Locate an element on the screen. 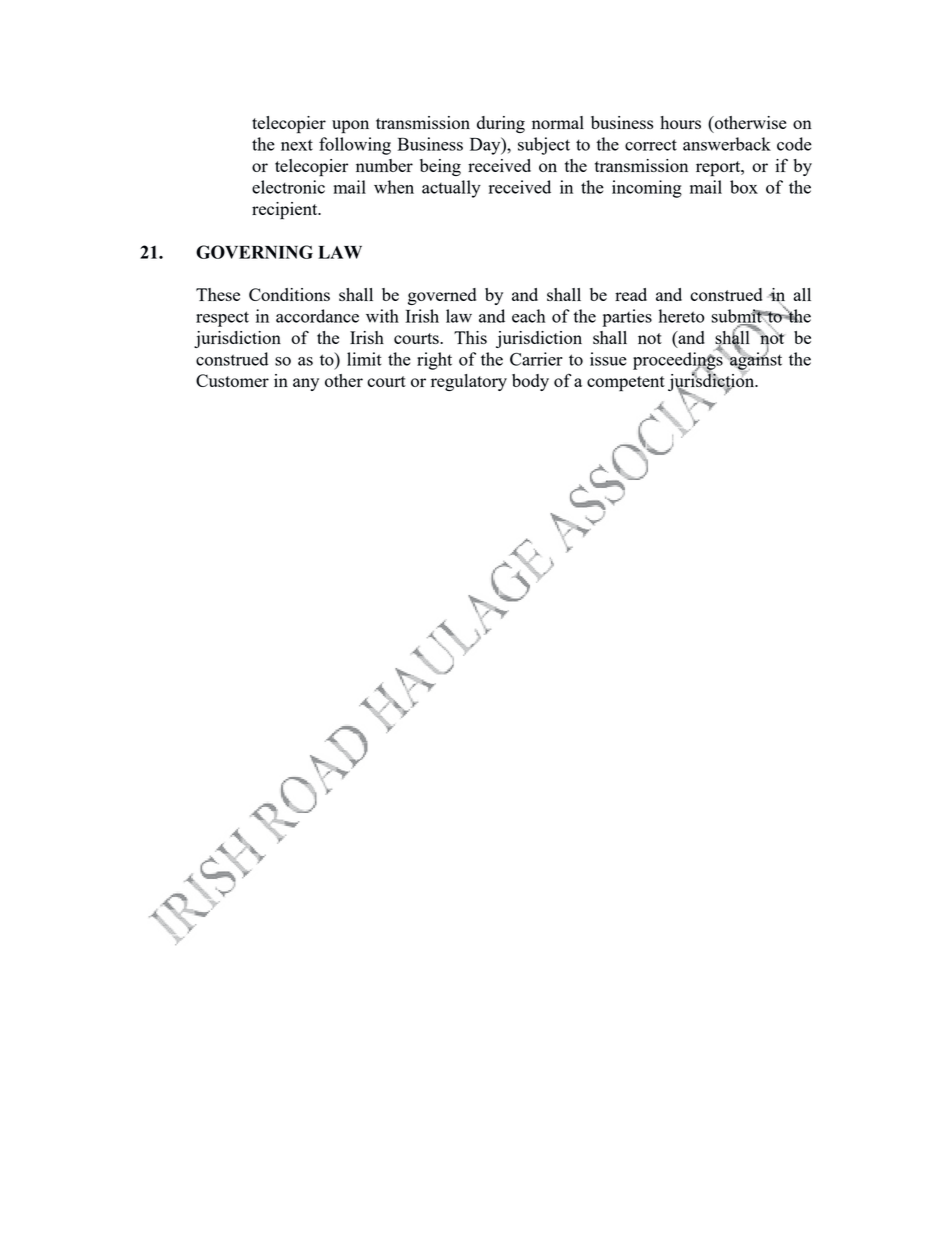  any is located at coordinates (306, 384).
